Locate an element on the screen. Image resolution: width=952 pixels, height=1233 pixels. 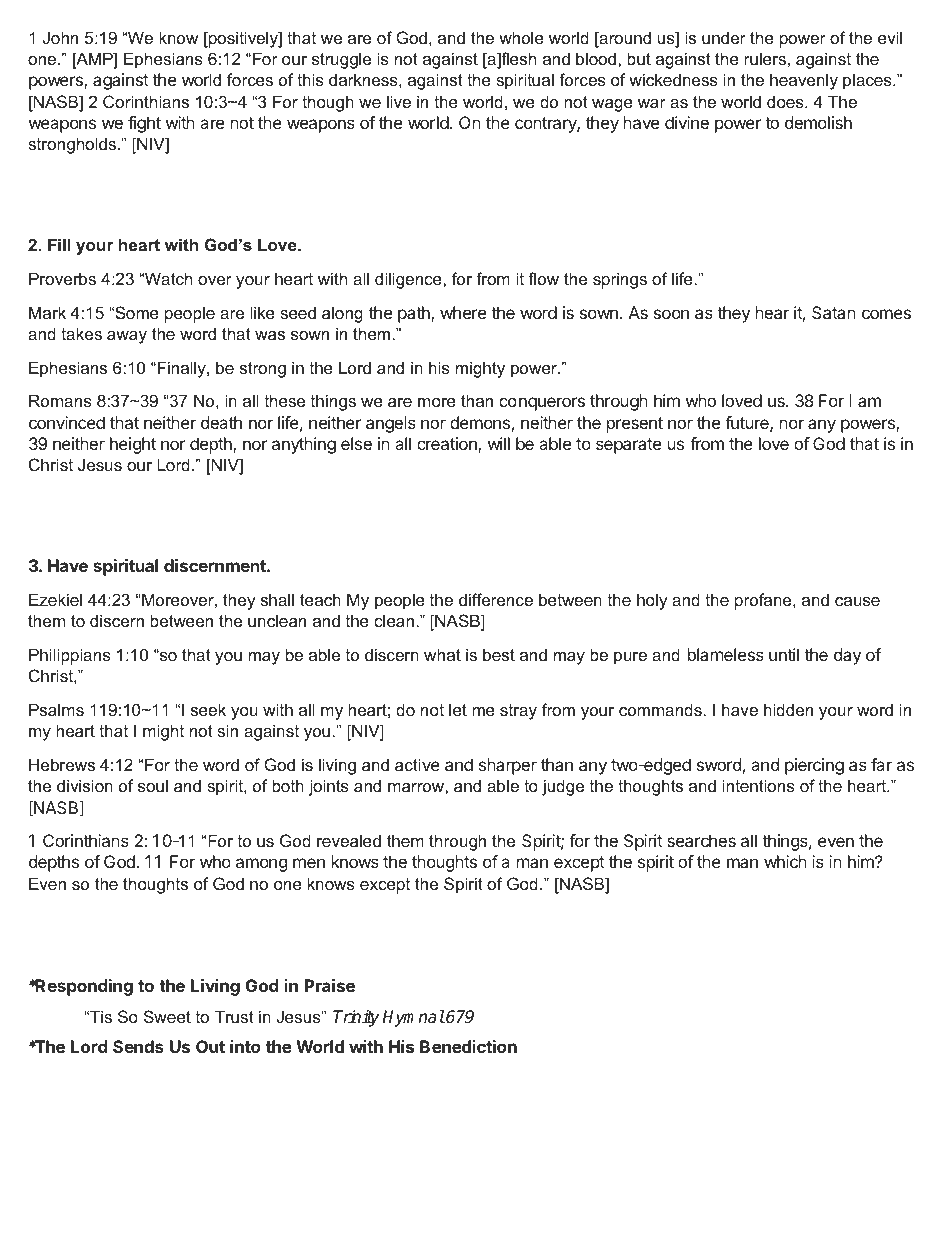
Benediction is located at coordinates (468, 1046).
